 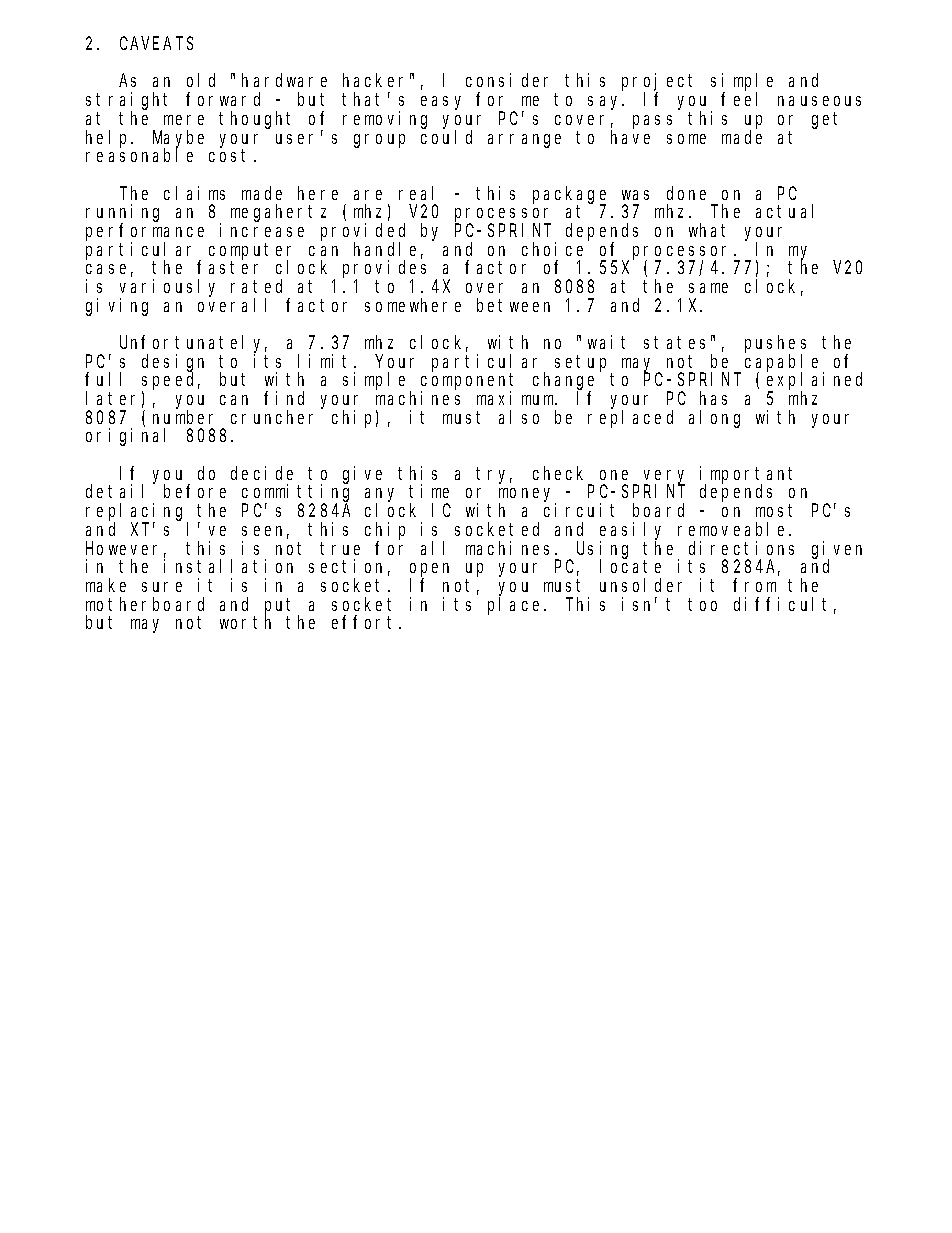 I want to click on done, so click(x=686, y=193).
